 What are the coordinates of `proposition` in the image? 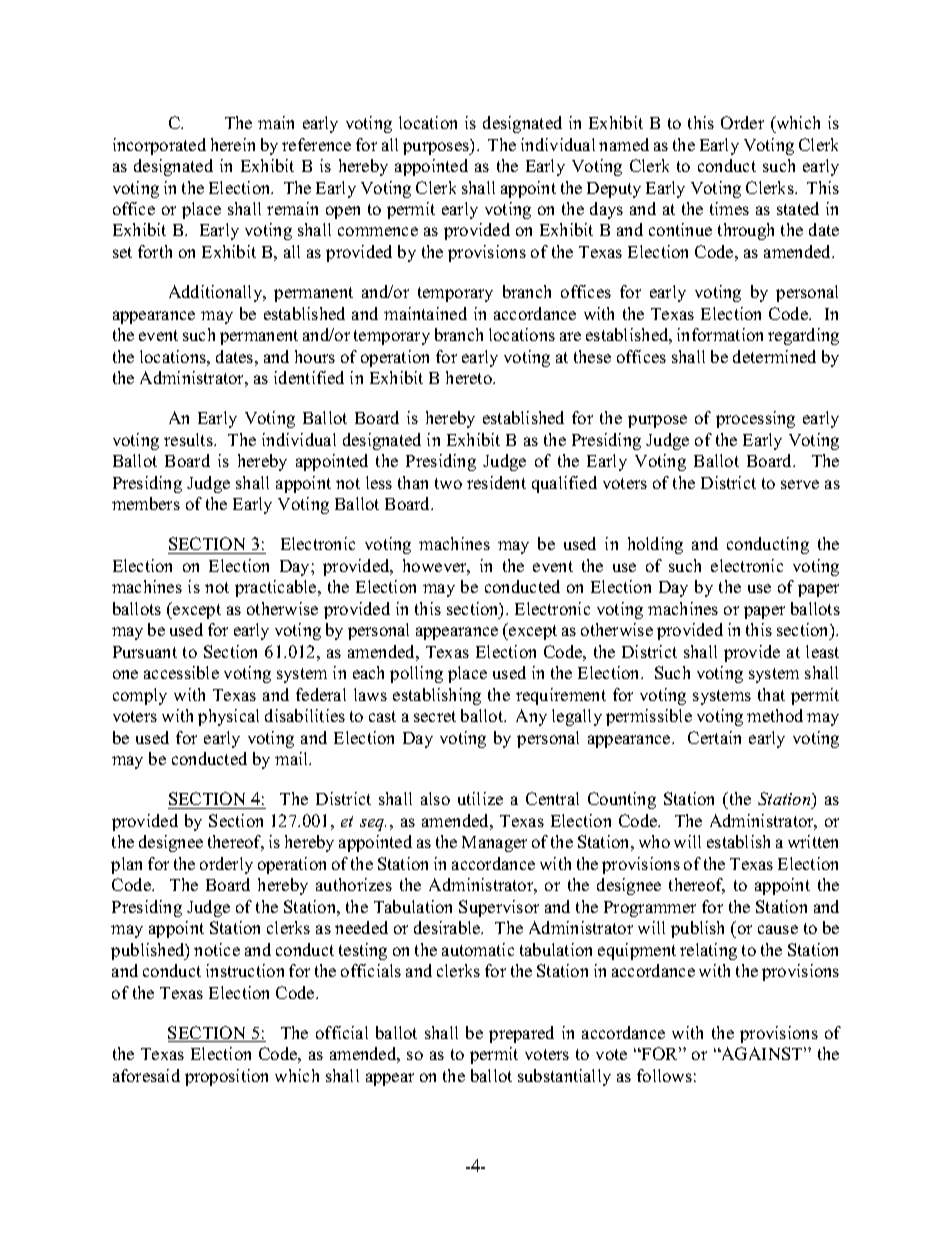 It's located at (226, 1077).
